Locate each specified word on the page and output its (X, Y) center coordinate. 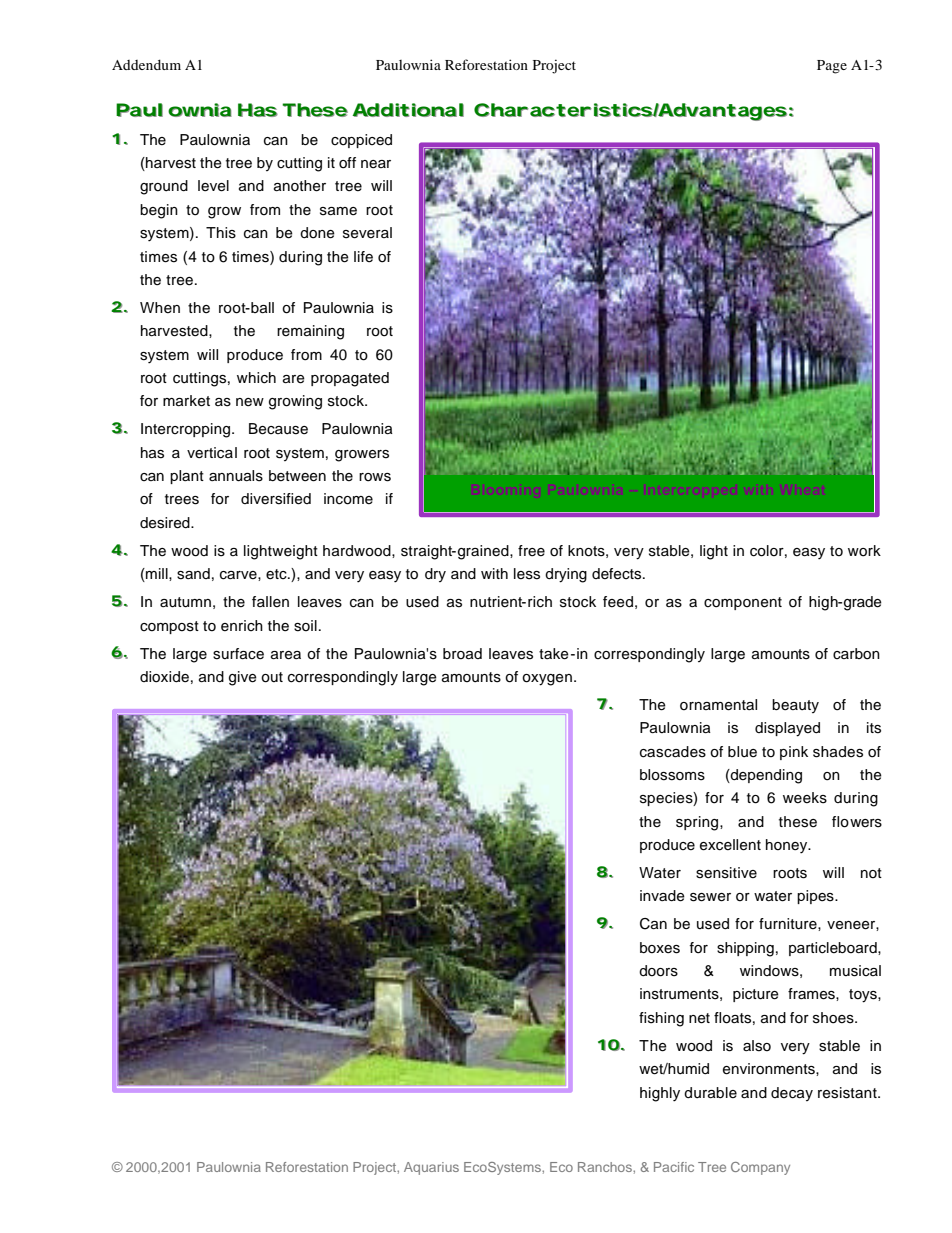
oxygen (547, 680)
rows (375, 477)
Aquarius (431, 1168)
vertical (212, 453)
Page (832, 67)
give (243, 678)
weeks (805, 798)
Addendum (146, 64)
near (376, 164)
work (864, 551)
